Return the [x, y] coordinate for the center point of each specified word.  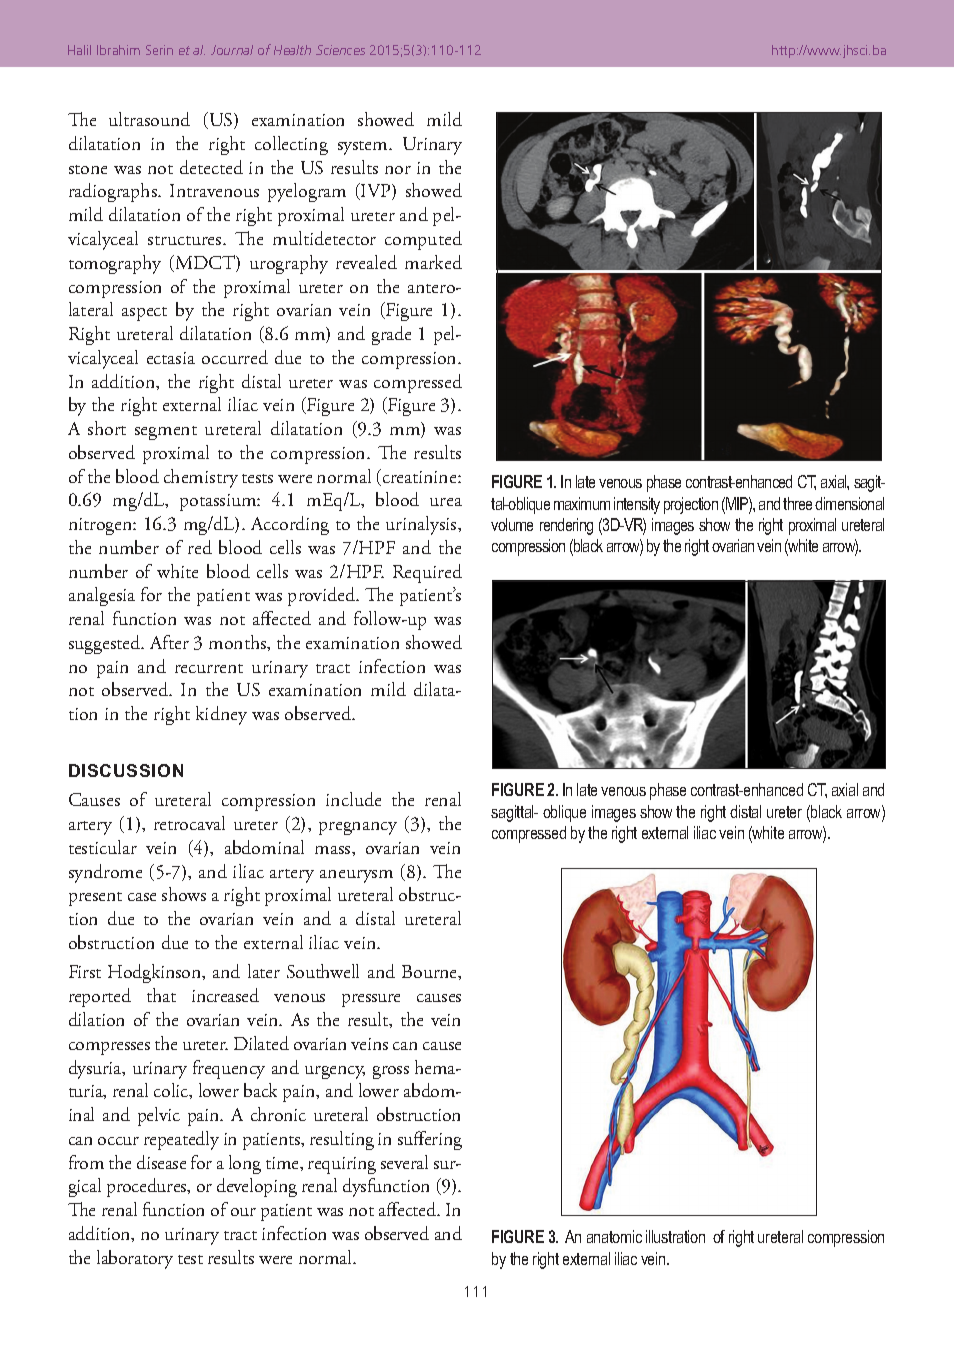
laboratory [135, 1259]
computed [423, 240]
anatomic [614, 1236]
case [142, 897]
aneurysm [356, 876]
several [404, 1162]
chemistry [201, 478]
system [364, 148]
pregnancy [358, 828]
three [797, 503]
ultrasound [149, 119]
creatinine [419, 477]
